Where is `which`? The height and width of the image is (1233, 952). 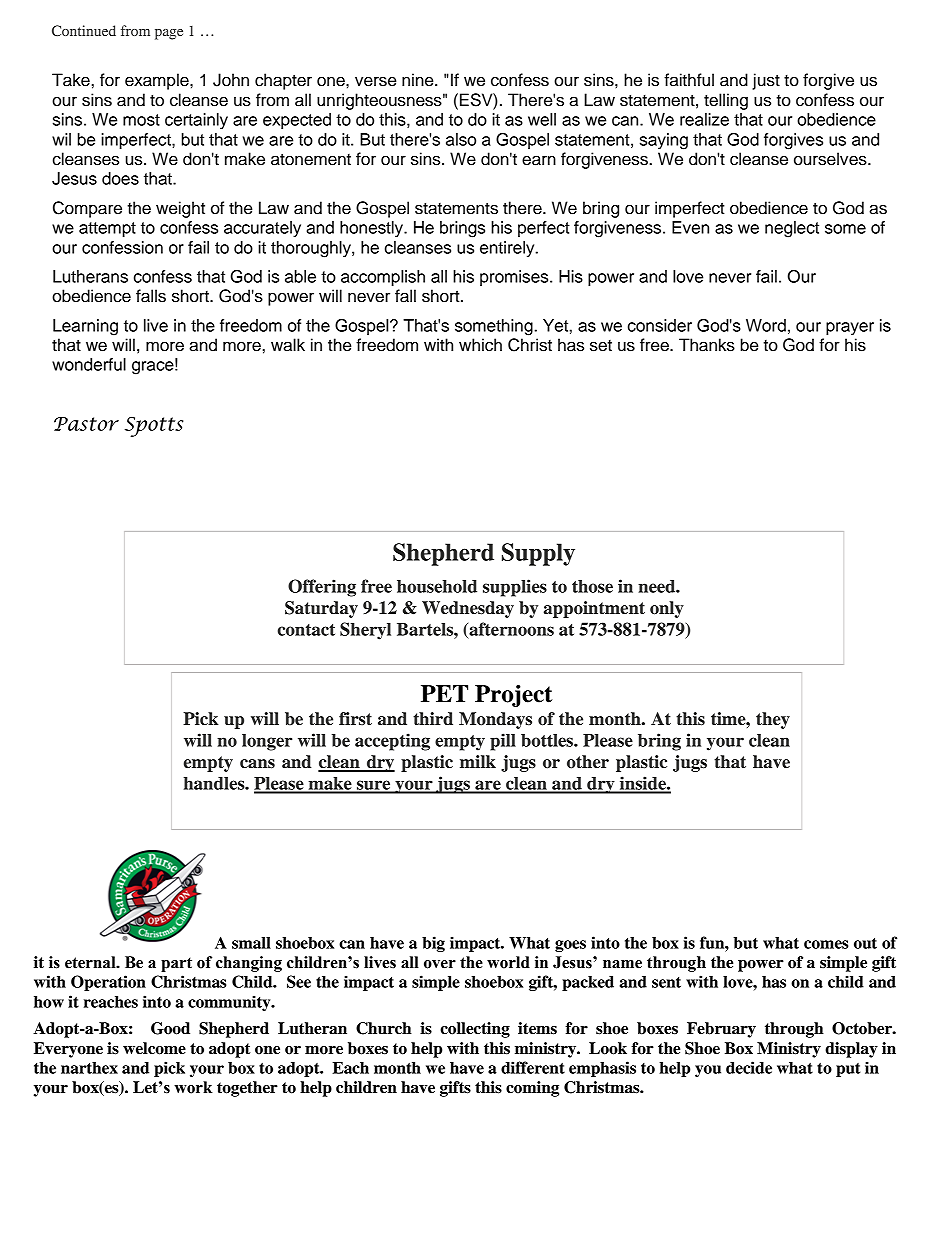
which is located at coordinates (480, 345).
